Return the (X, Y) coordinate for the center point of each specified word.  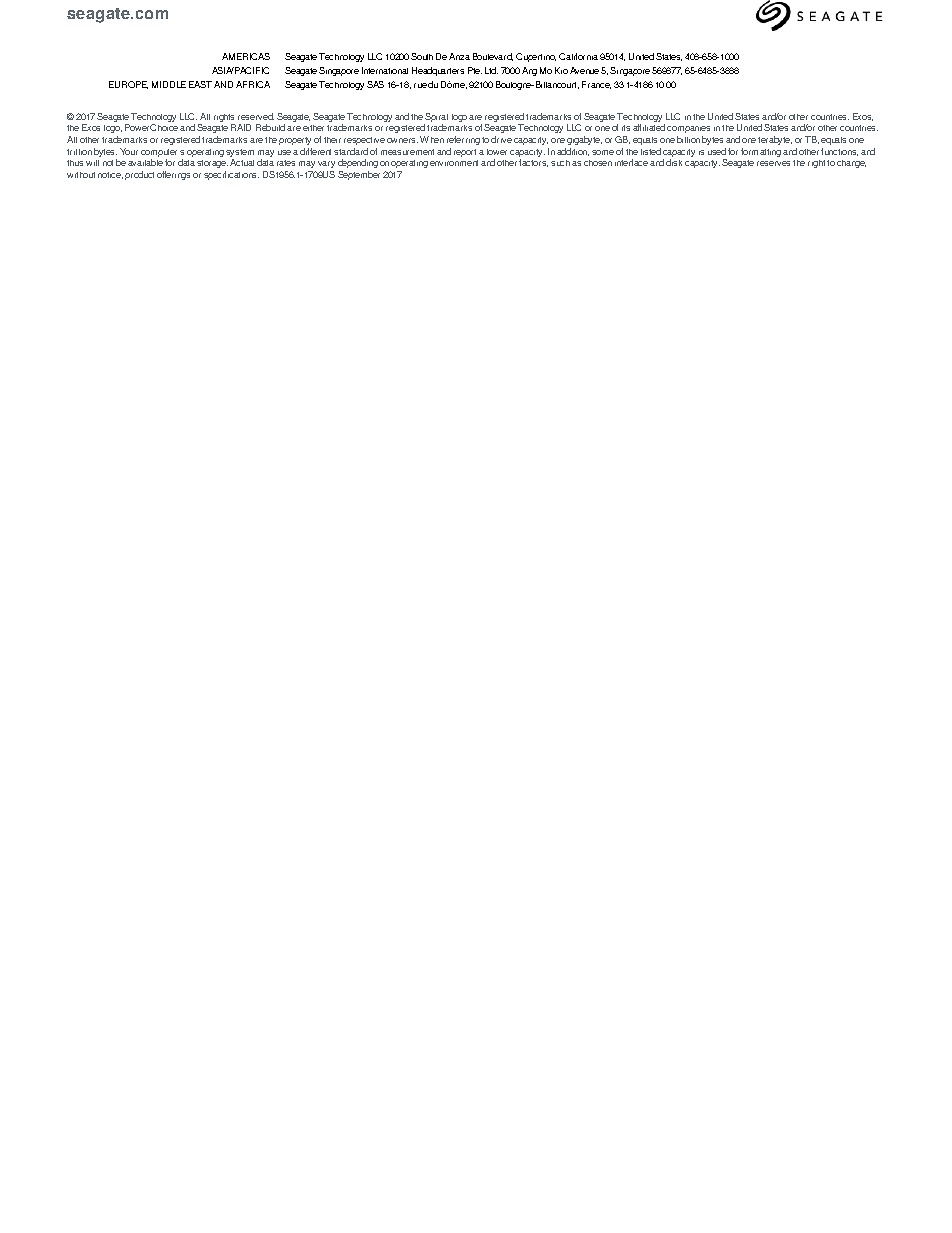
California (578, 56)
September (359, 175)
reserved (256, 116)
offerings (173, 175)
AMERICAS (246, 56)
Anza (459, 56)
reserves (773, 163)
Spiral (436, 119)
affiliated (649, 127)
